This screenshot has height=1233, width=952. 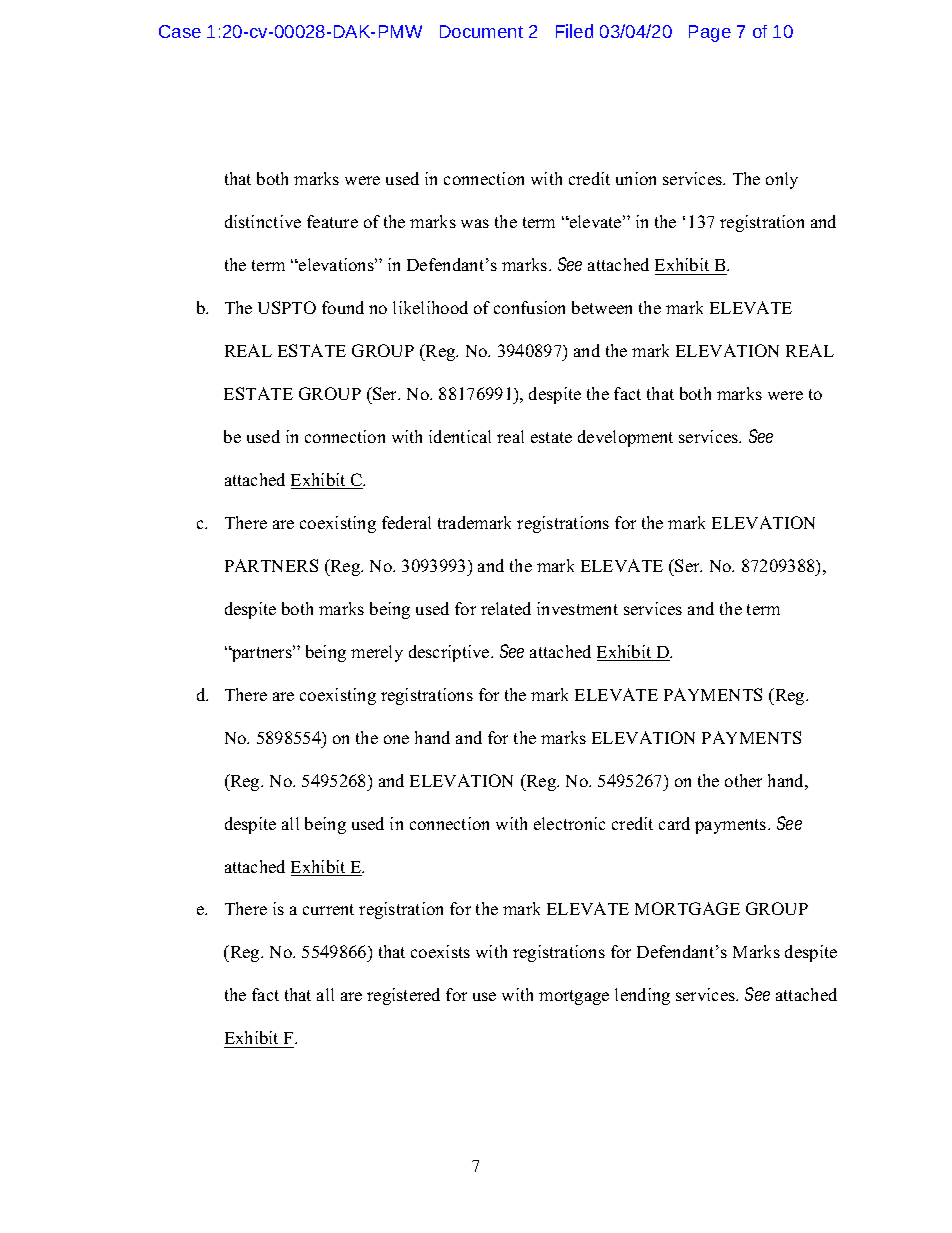 What do you see at coordinates (481, 31) in the screenshot?
I see `Document` at bounding box center [481, 31].
